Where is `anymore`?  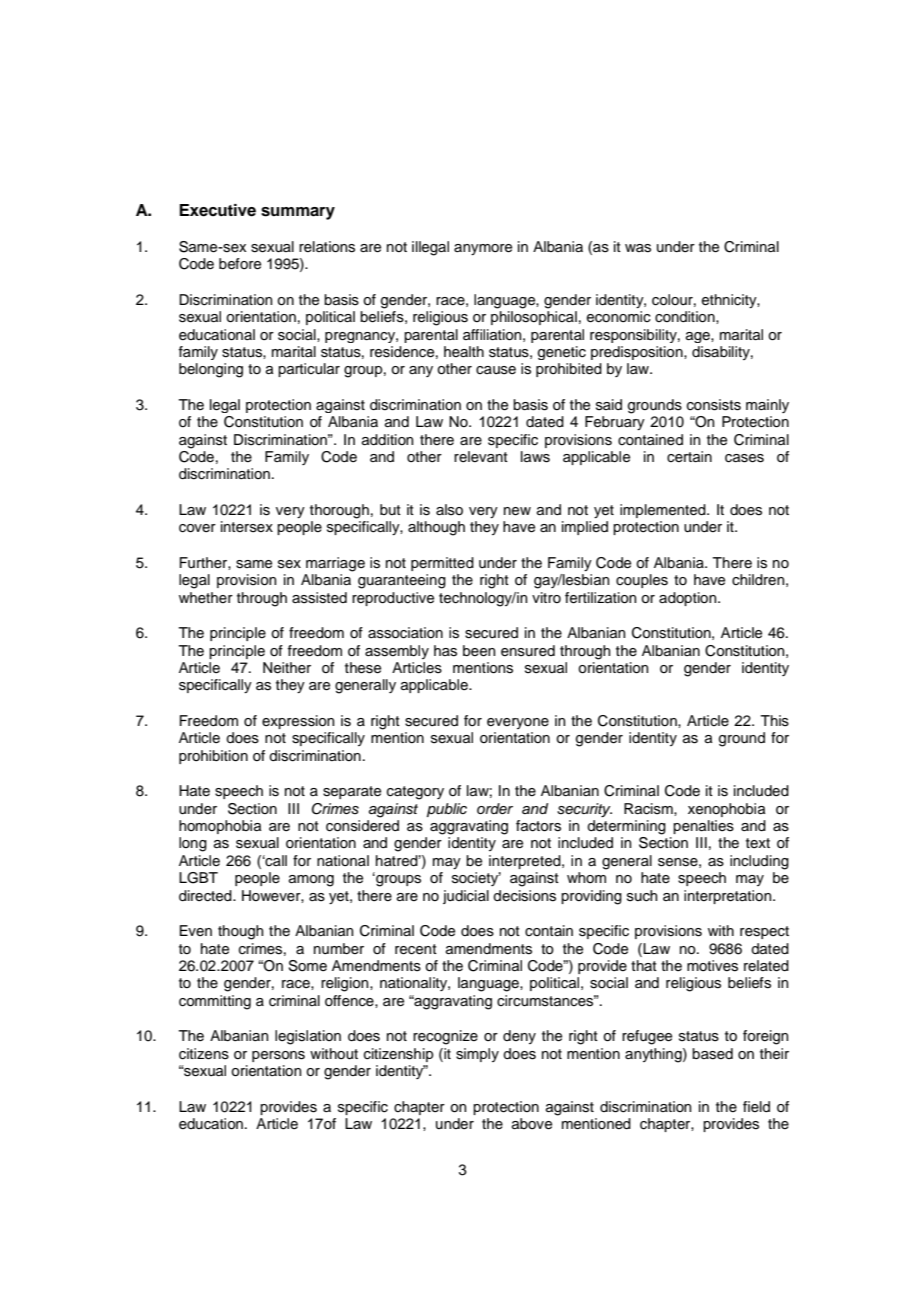
anymore is located at coordinates (483, 249).
